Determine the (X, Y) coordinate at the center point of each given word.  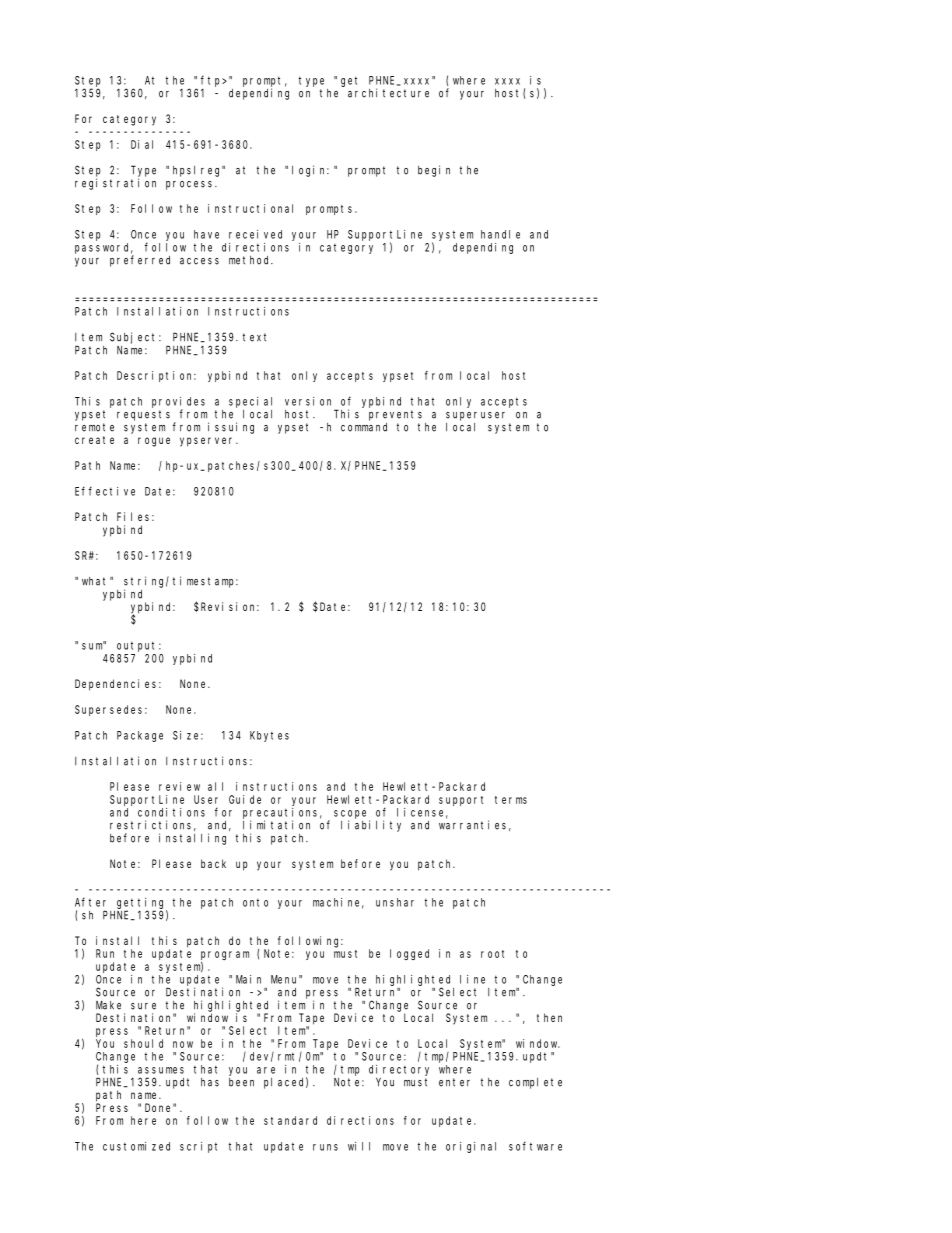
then (549, 1017)
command (364, 427)
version (308, 401)
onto (255, 902)
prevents (395, 415)
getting (142, 904)
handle (500, 234)
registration (115, 184)
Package (140, 736)
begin (434, 171)
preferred (140, 261)
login (310, 171)
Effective (105, 491)
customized (136, 1146)
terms (511, 800)
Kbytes (269, 736)
